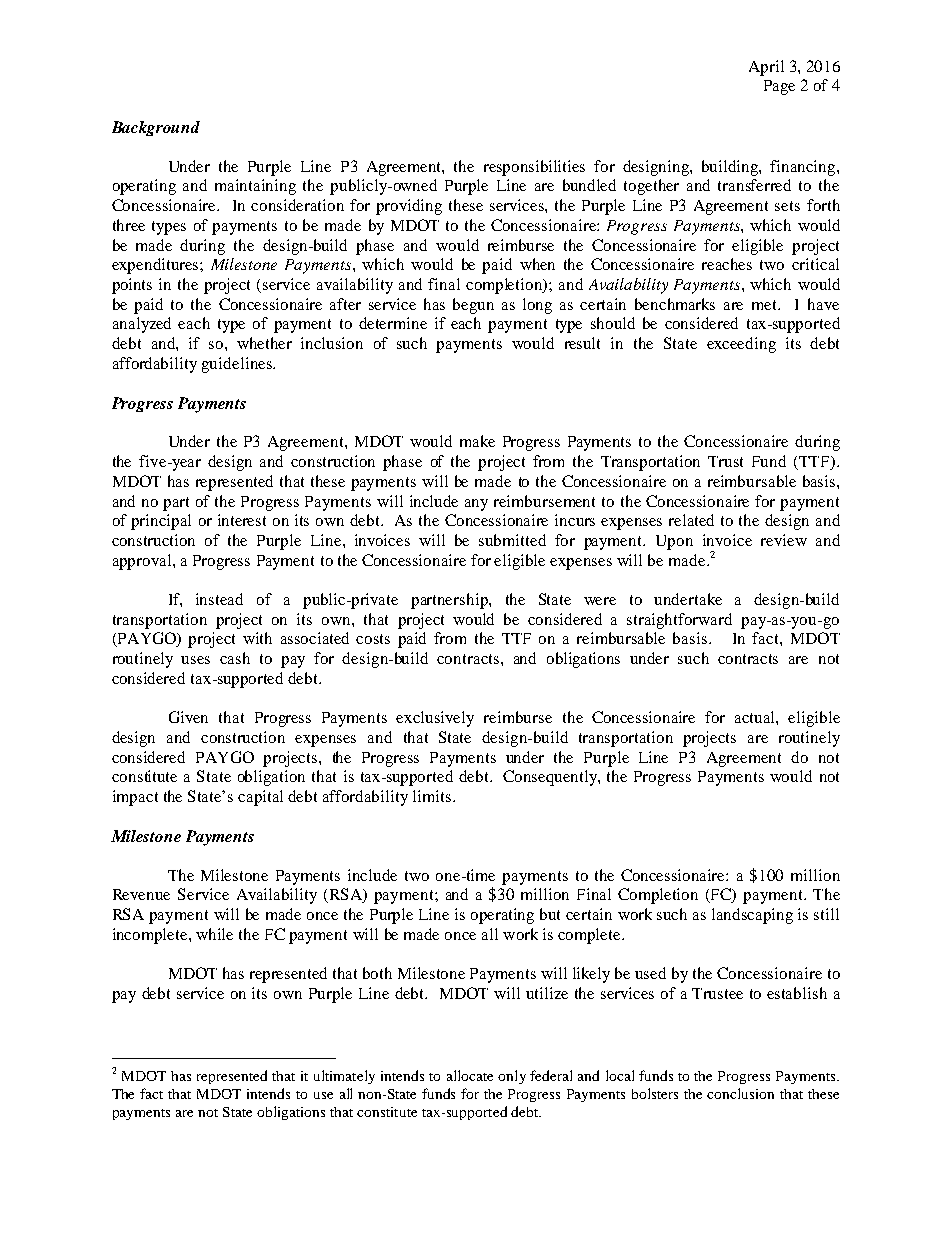 Image resolution: width=952 pixels, height=1233 pixels. What do you see at coordinates (476, 505) in the screenshot?
I see `any` at bounding box center [476, 505].
